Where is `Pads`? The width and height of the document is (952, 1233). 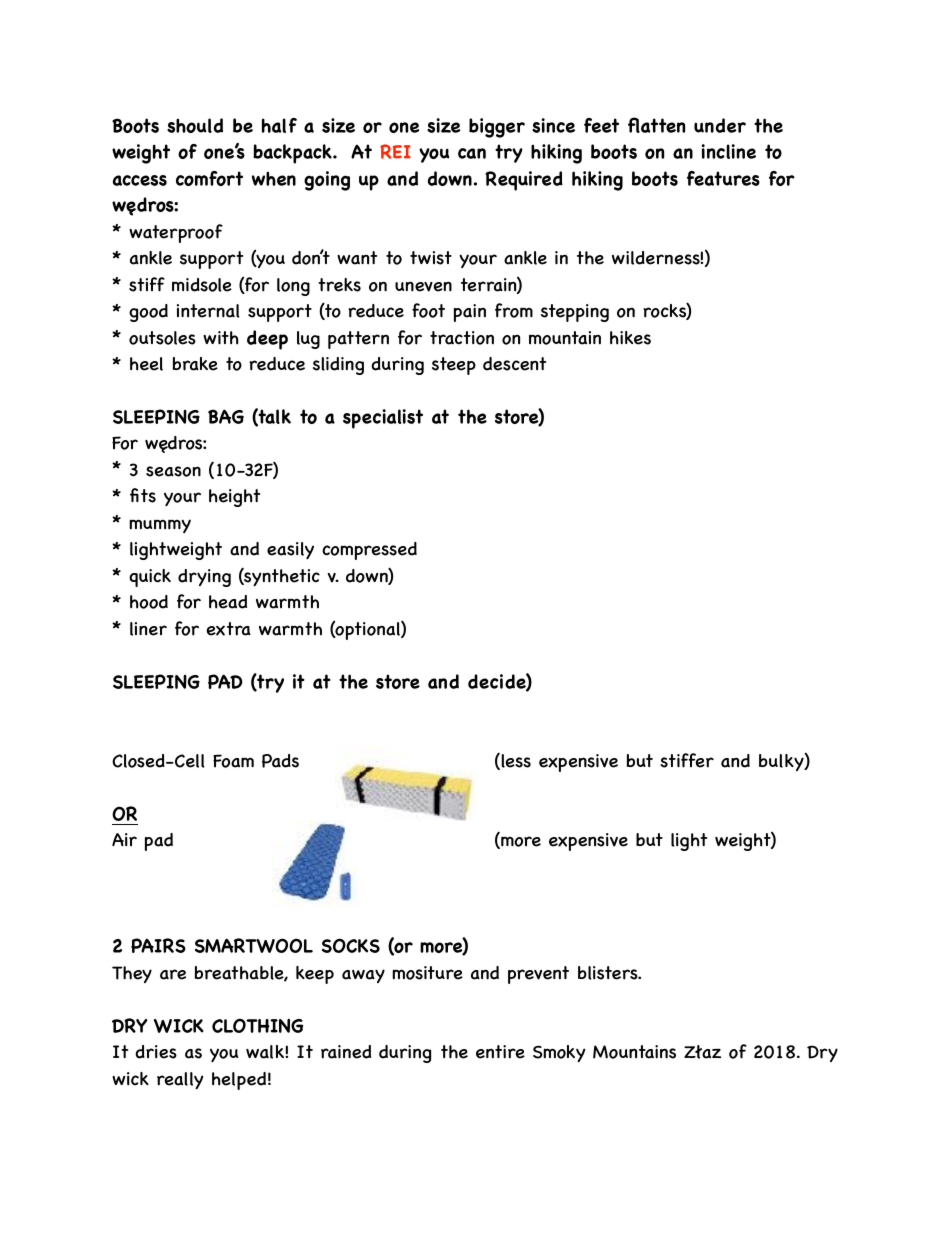
Pads is located at coordinates (280, 761).
